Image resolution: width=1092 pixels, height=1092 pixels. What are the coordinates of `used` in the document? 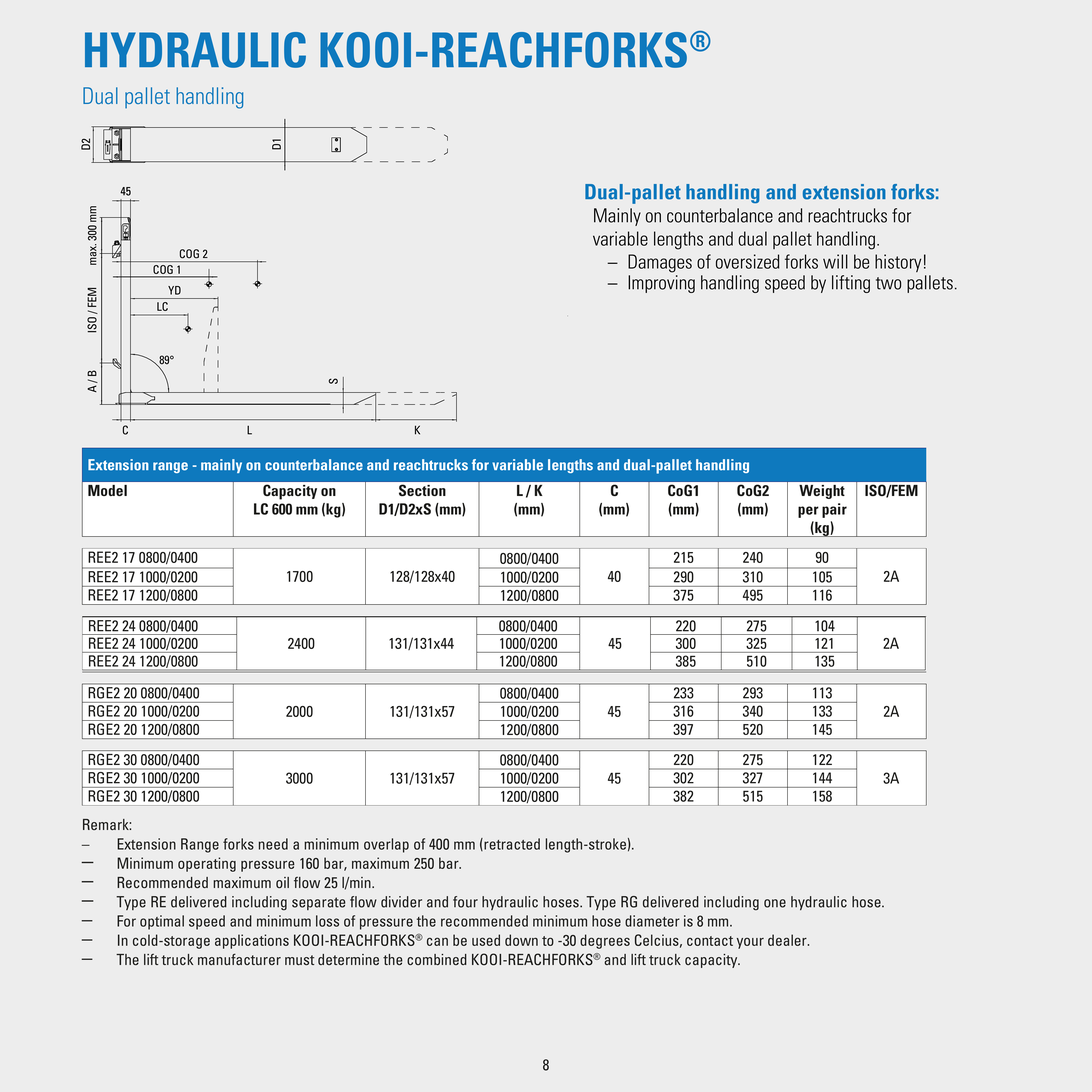 It's located at (486, 940).
